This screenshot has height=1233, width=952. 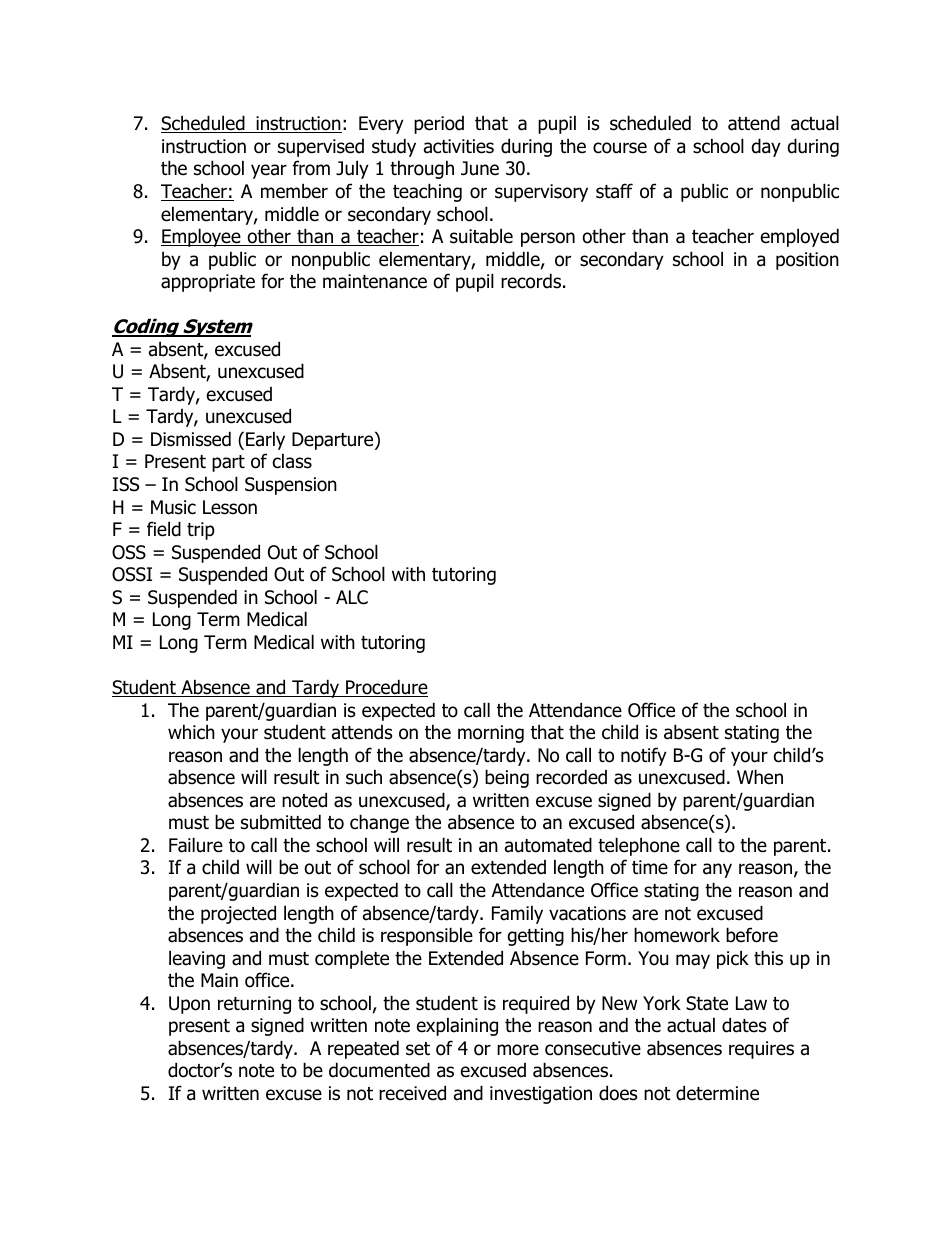 What do you see at coordinates (518, 1050) in the screenshot?
I see `more` at bounding box center [518, 1050].
